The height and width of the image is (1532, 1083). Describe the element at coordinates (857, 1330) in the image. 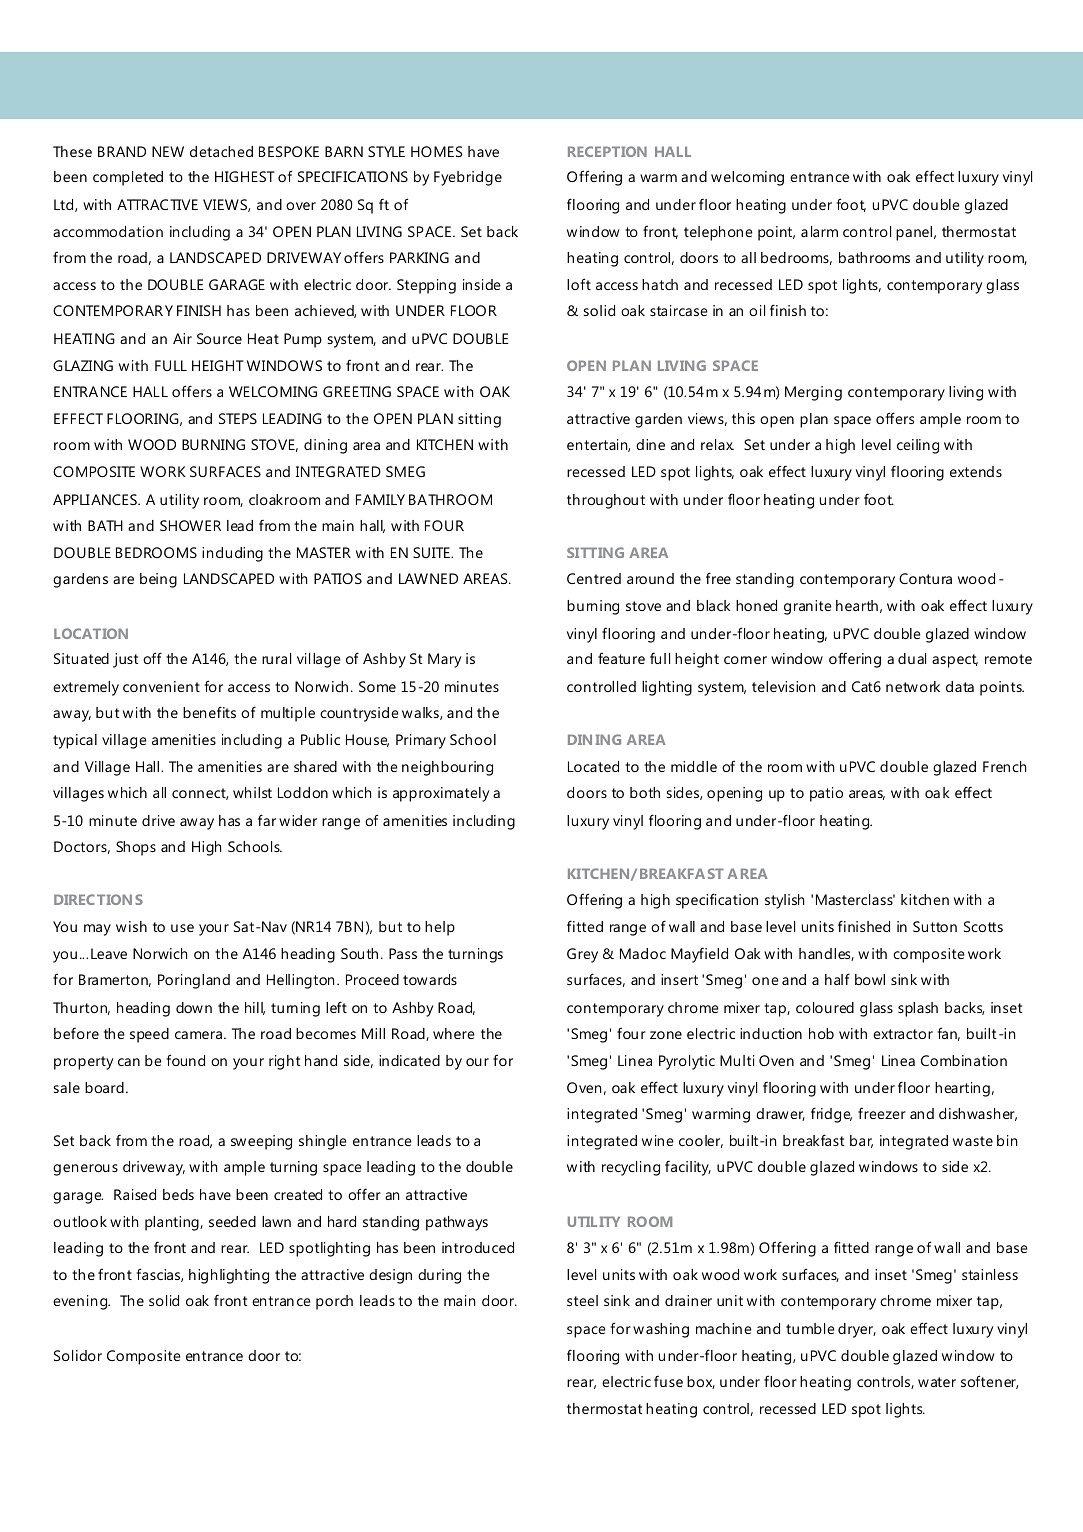

I see `dryer` at that location.
